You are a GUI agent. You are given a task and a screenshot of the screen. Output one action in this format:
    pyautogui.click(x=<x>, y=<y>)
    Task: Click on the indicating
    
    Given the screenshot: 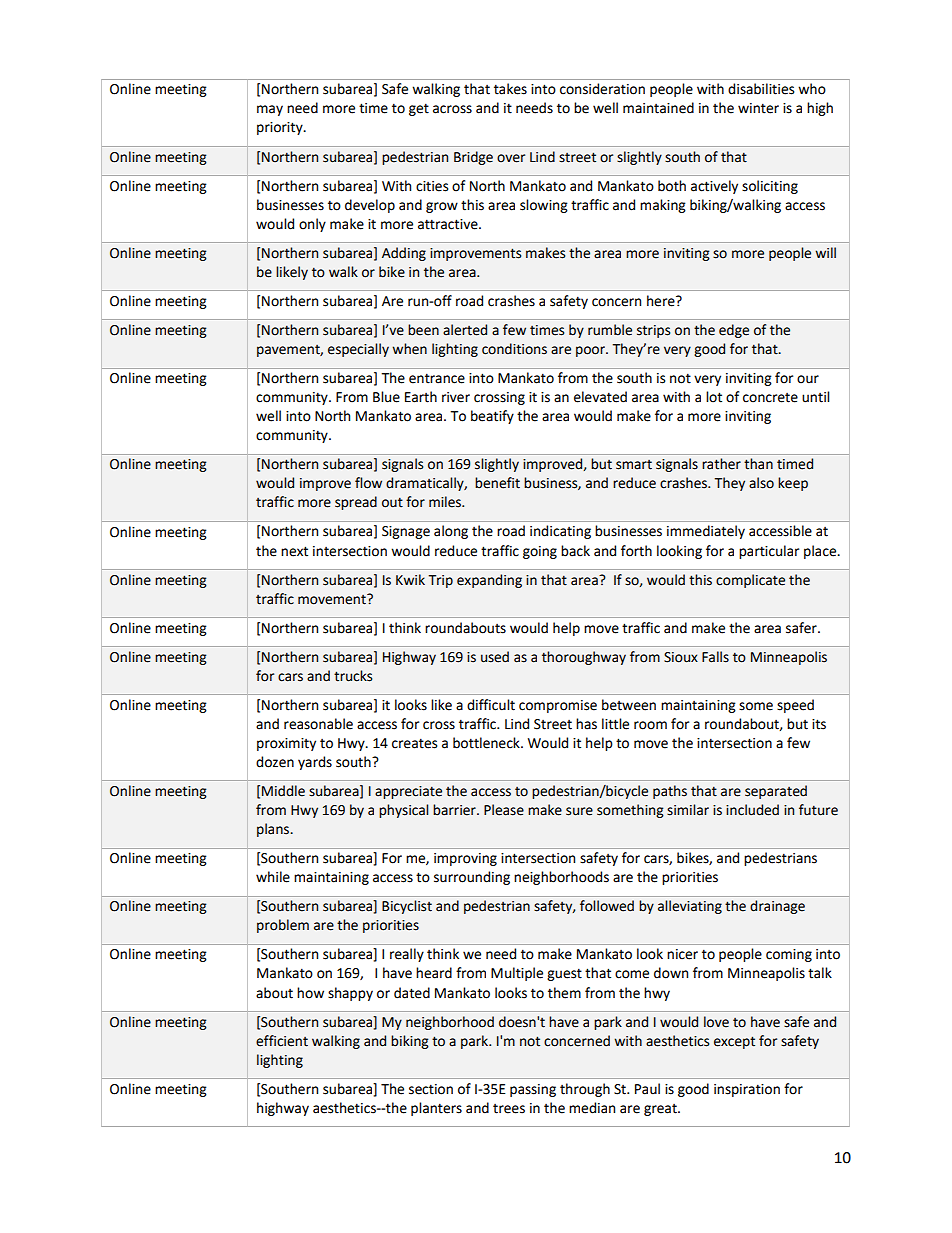 What is the action you would take?
    pyautogui.click(x=560, y=532)
